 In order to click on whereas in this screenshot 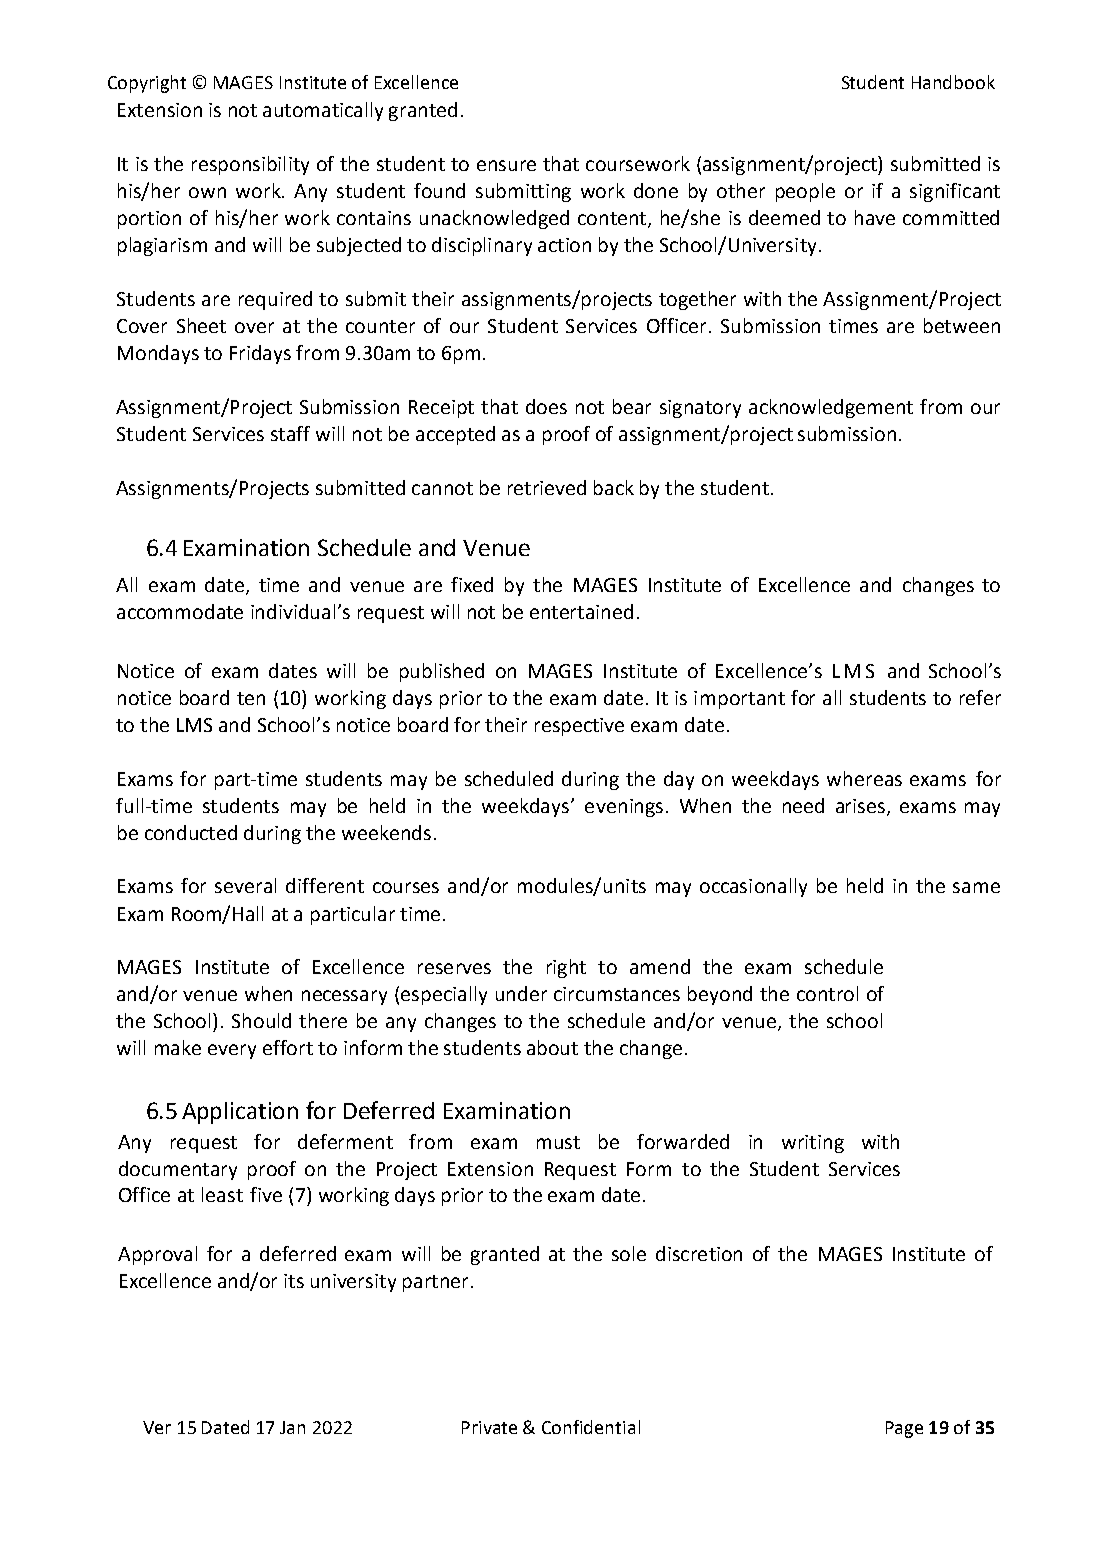, I will do `click(864, 778)`.
